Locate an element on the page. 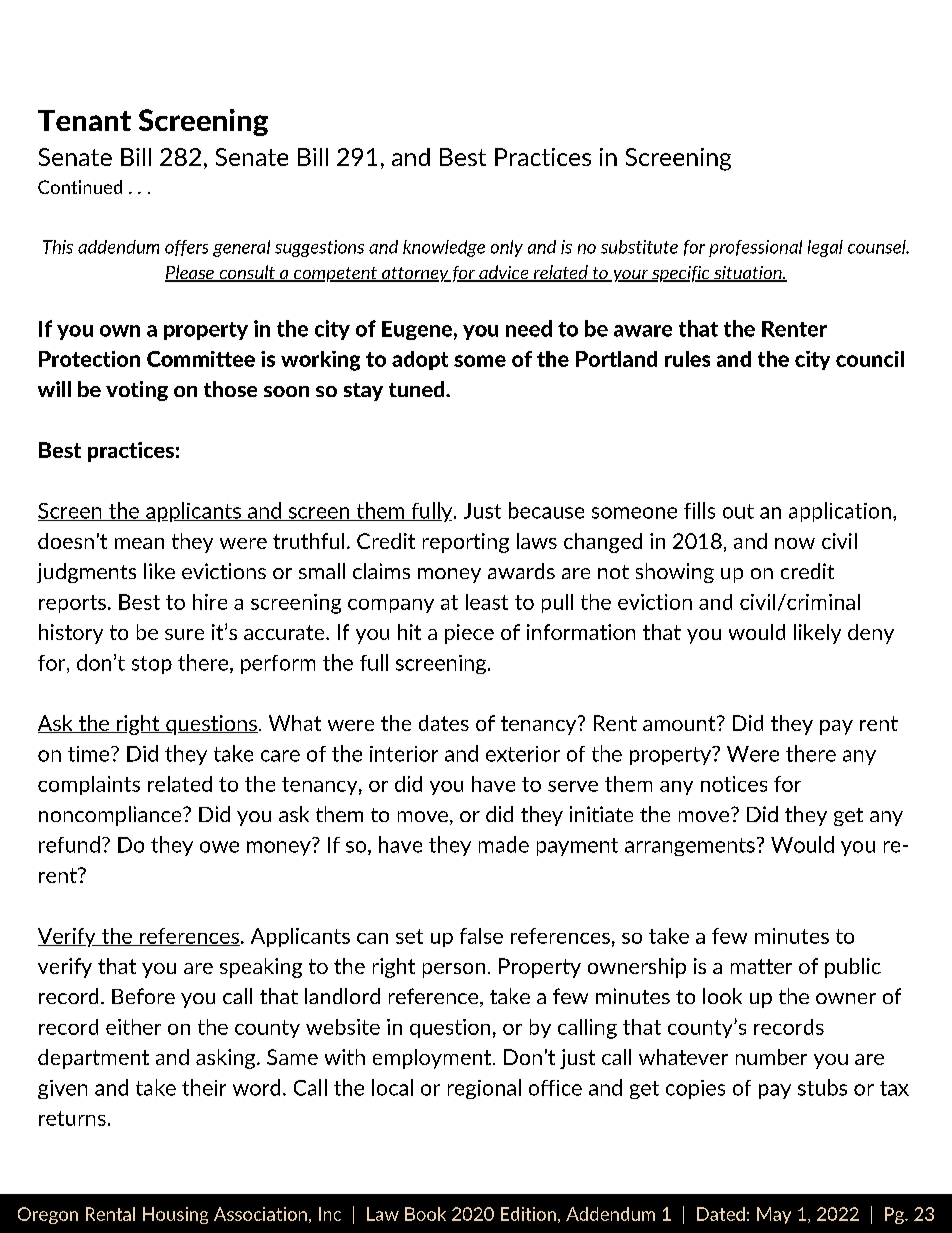  reporting is located at coordinates (466, 543).
